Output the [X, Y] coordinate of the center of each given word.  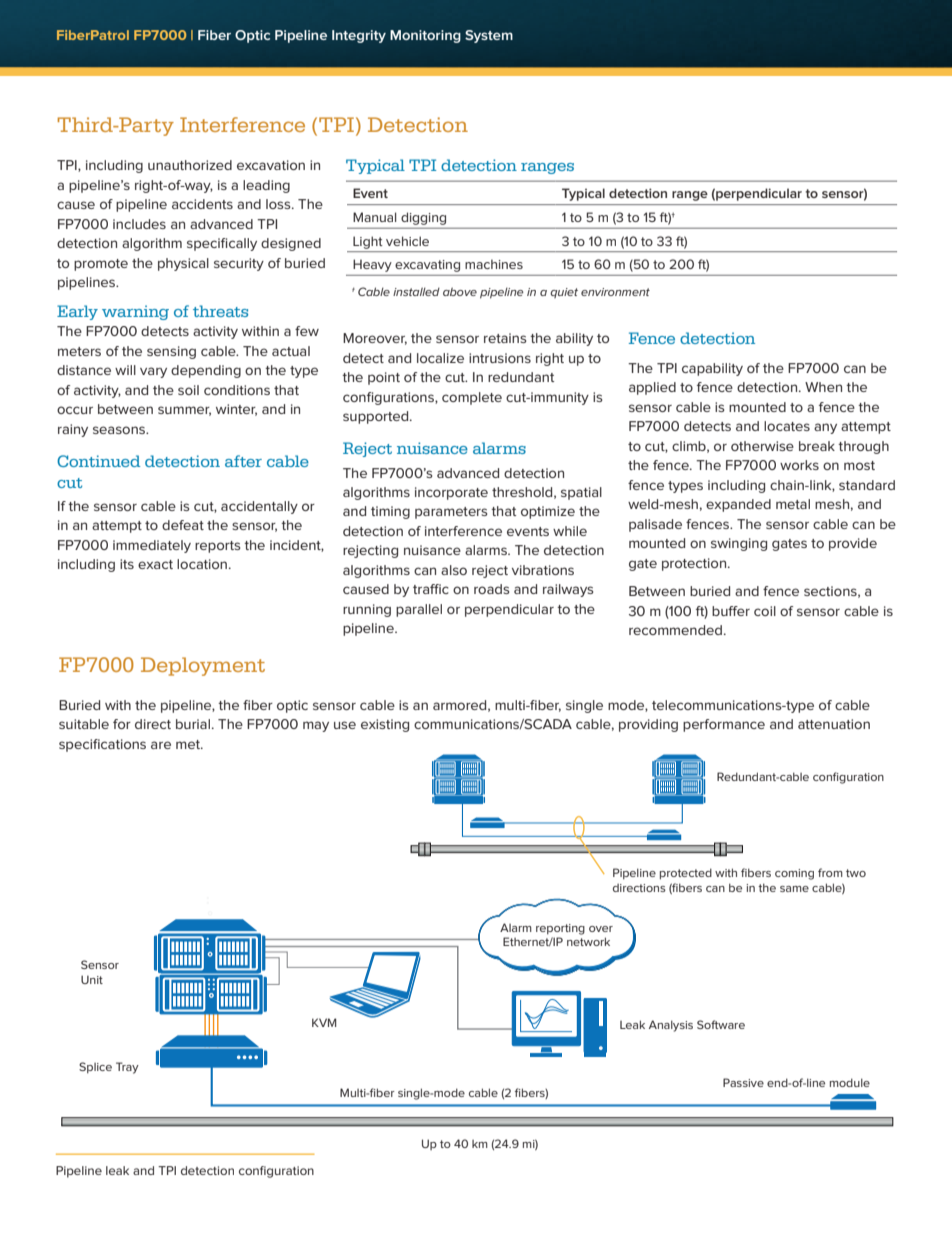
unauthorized [190, 165]
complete [472, 398]
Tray [127, 1068]
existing [385, 725]
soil [188, 390]
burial [193, 724]
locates [787, 426]
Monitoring [425, 36]
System [489, 36]
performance [724, 725]
